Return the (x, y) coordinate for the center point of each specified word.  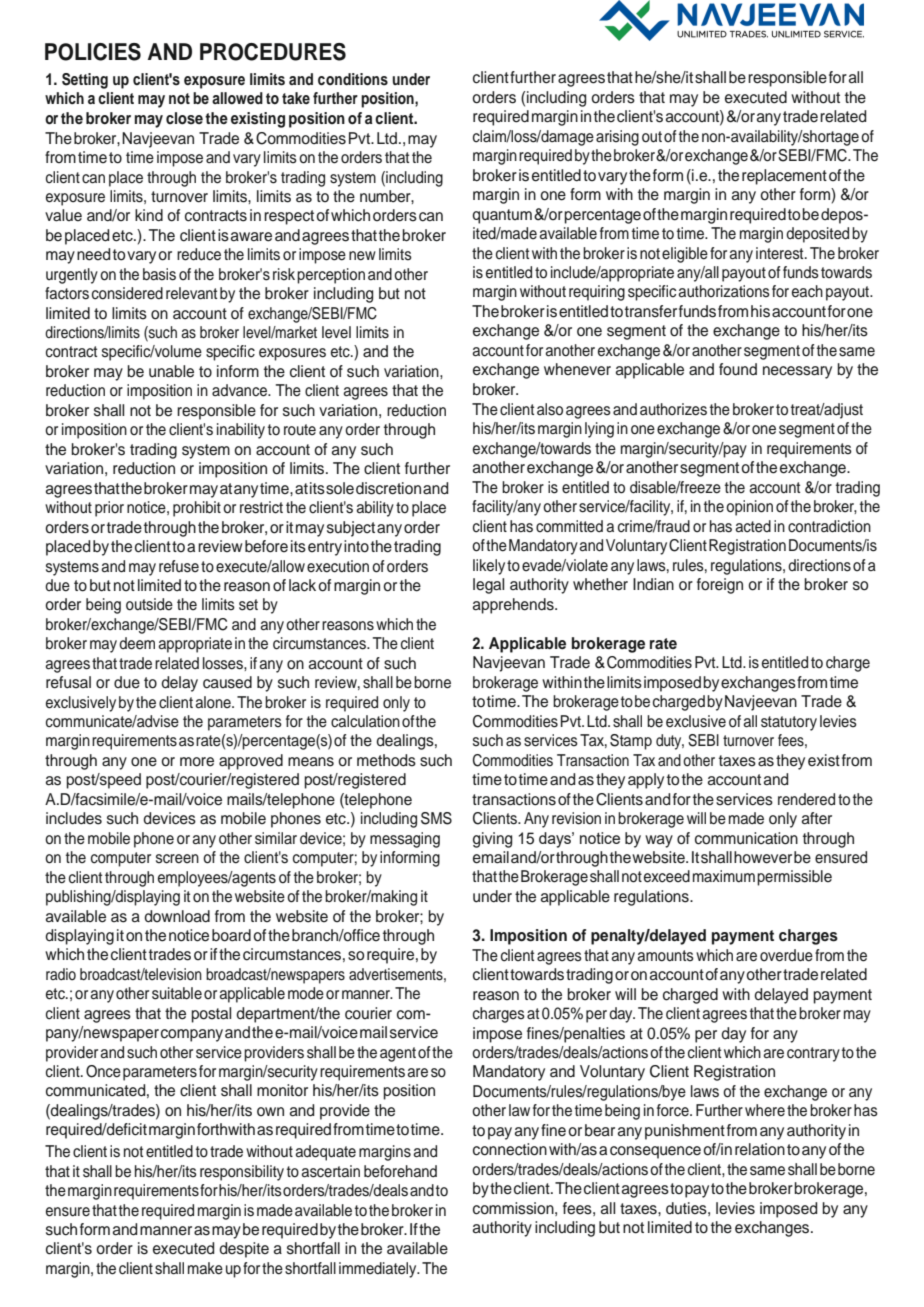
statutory (789, 723)
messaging (405, 840)
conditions (353, 79)
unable (171, 371)
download (177, 916)
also (550, 409)
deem (137, 643)
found (738, 369)
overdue (786, 955)
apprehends (514, 606)
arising (617, 138)
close (184, 118)
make (205, 1268)
